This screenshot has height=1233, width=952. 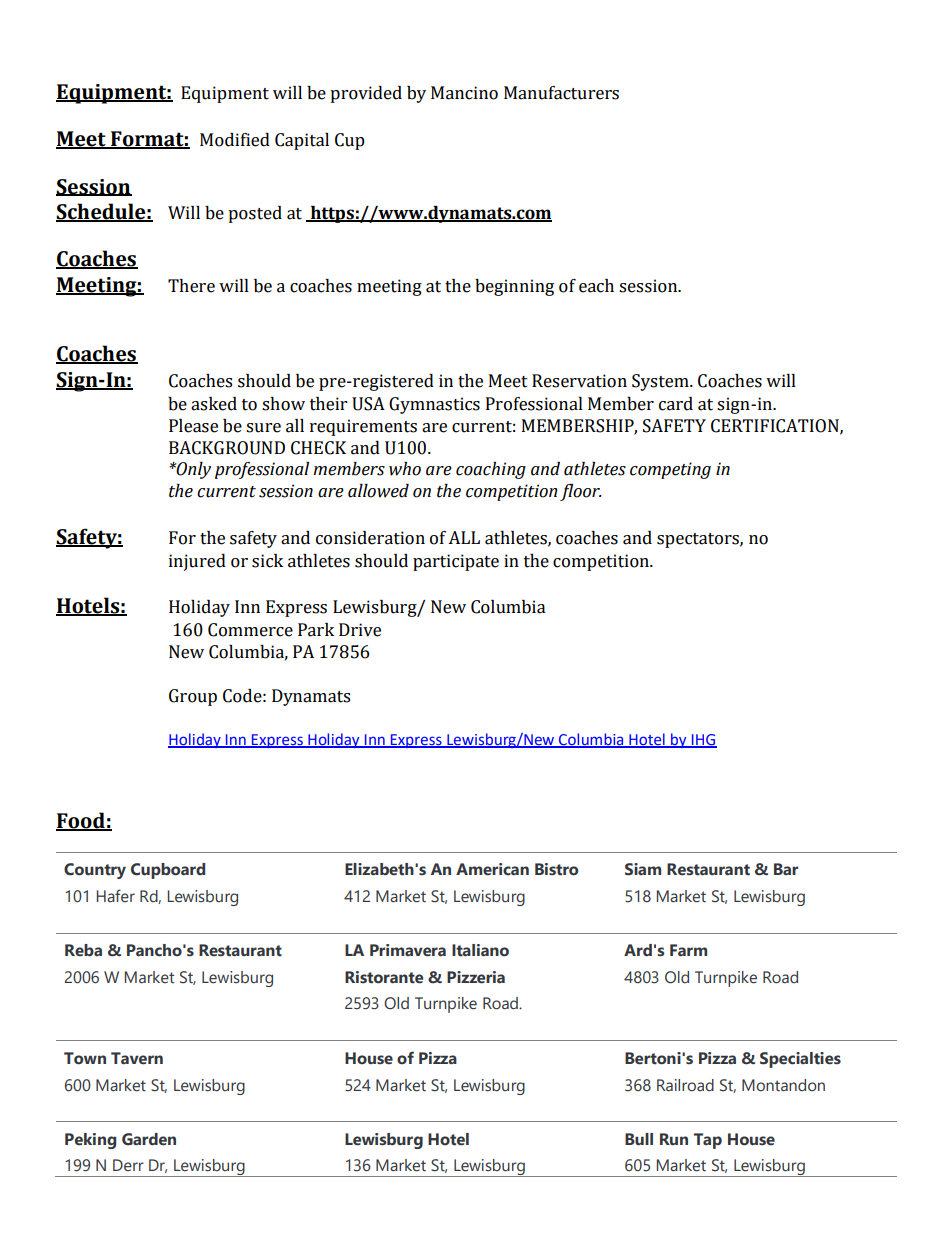 I want to click on competing, so click(x=670, y=470).
